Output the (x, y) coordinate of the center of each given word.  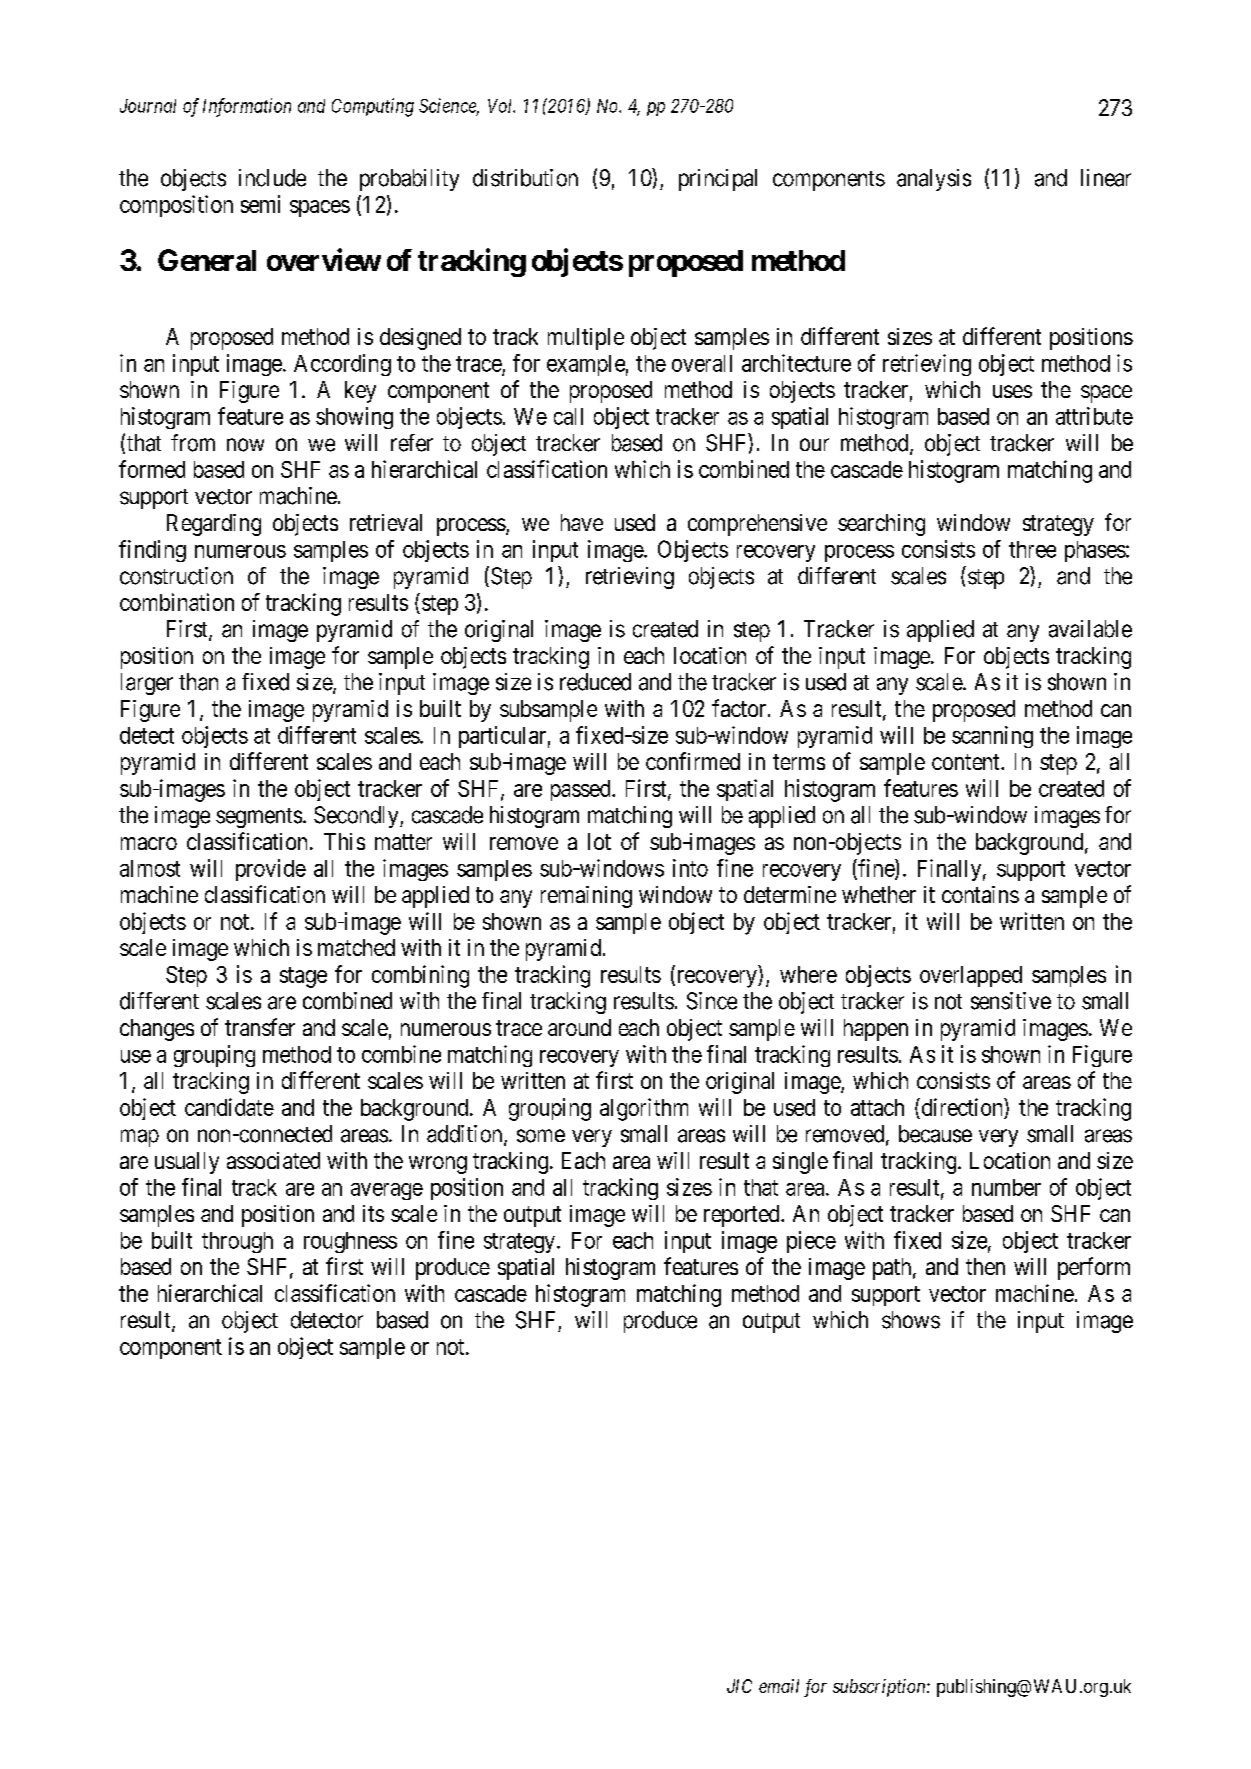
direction (962, 1107)
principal (718, 180)
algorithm (644, 1109)
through (237, 1242)
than (198, 682)
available (1090, 629)
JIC (739, 1686)
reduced (595, 682)
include (272, 178)
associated (273, 1160)
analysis (934, 180)
